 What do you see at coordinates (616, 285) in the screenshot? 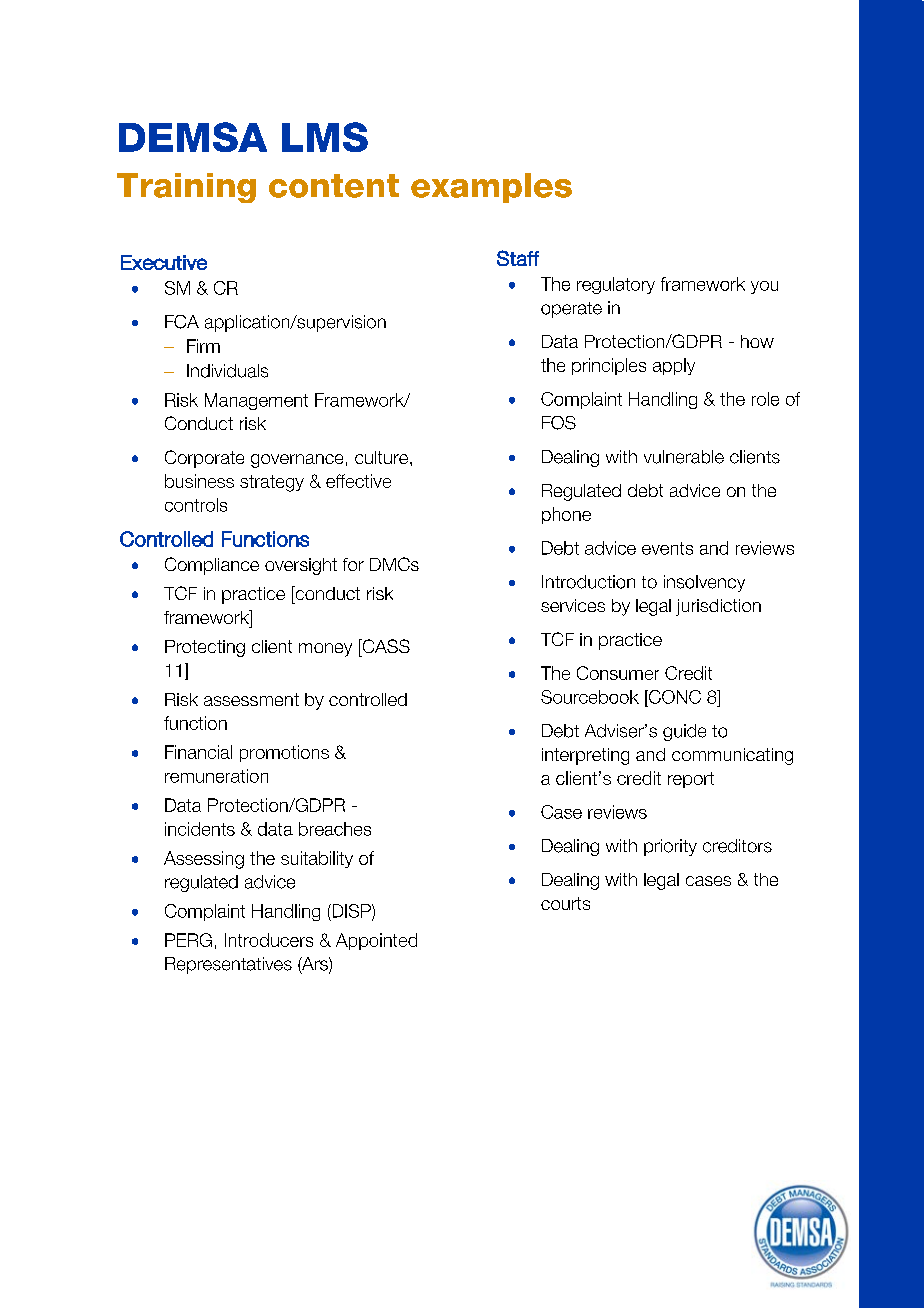
I see `regulatory` at bounding box center [616, 285].
